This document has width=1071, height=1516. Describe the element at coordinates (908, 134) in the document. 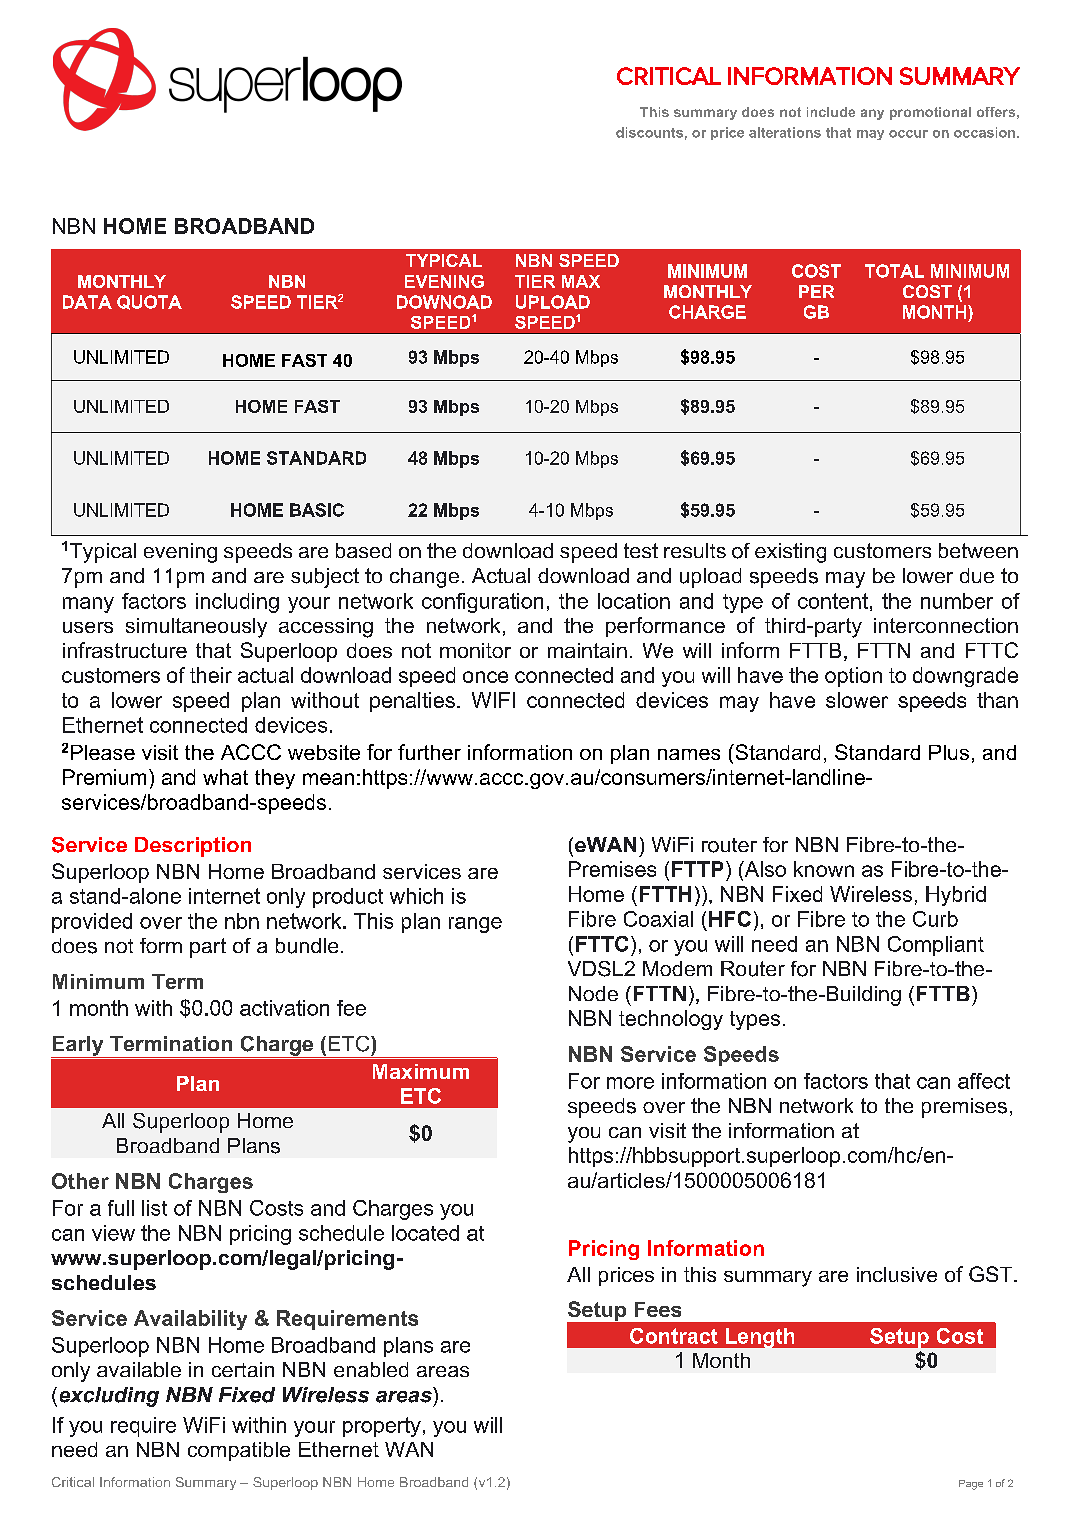

I see `occur` at that location.
